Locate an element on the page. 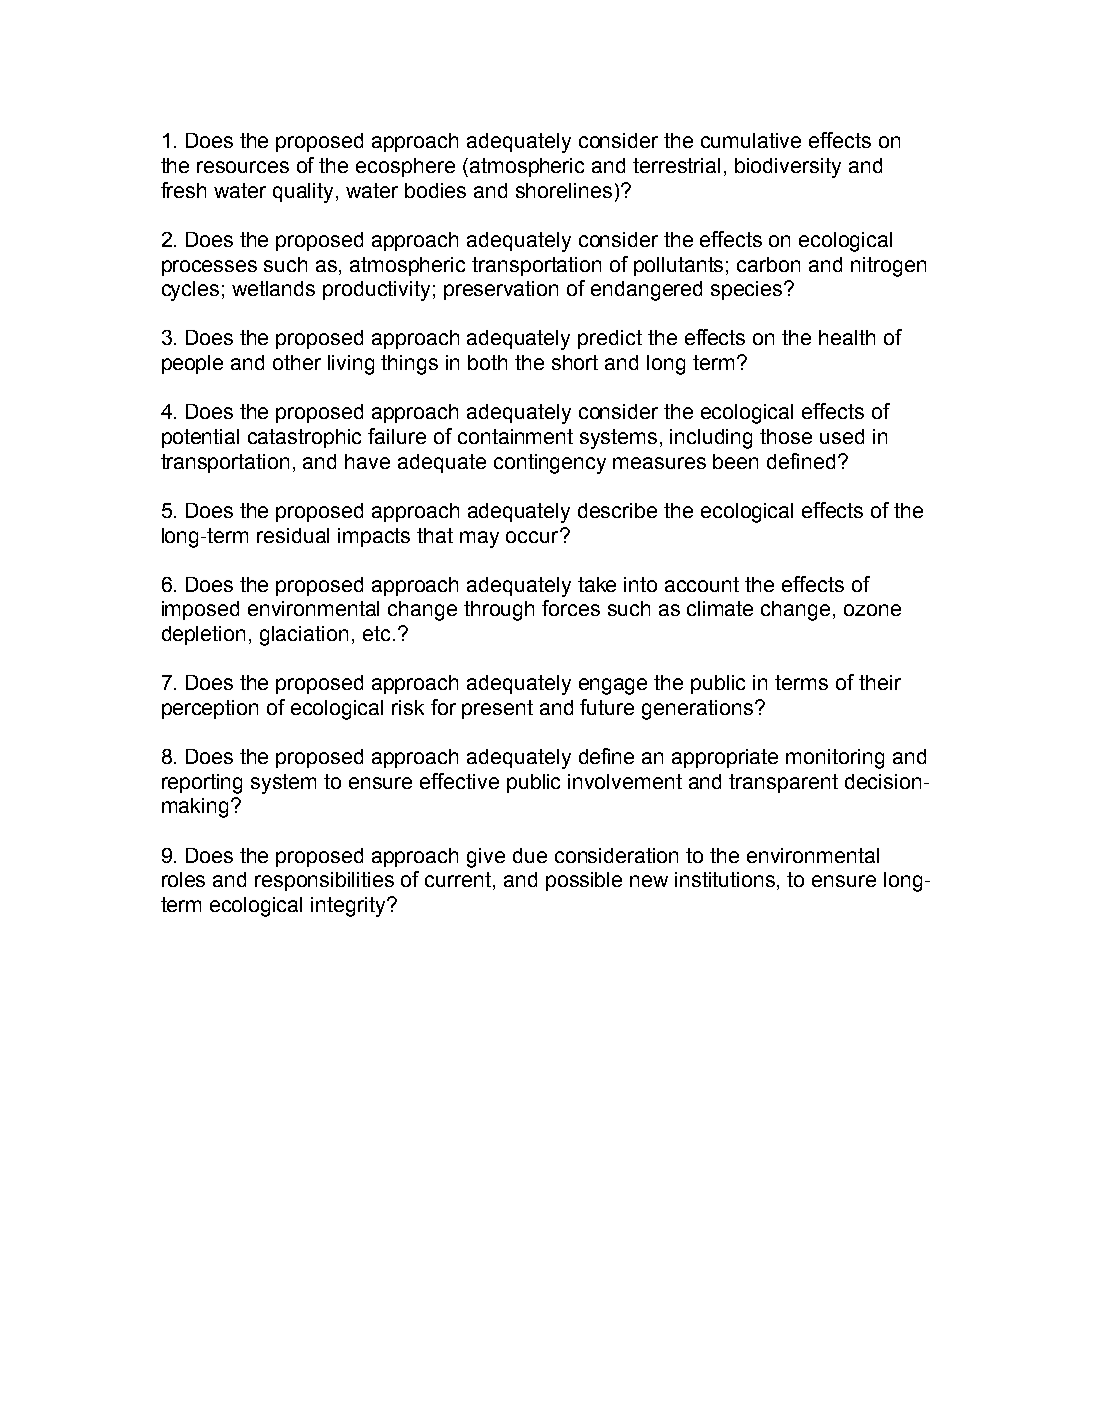 Image resolution: width=1093 pixels, height=1414 pixels. preservation is located at coordinates (501, 290).
